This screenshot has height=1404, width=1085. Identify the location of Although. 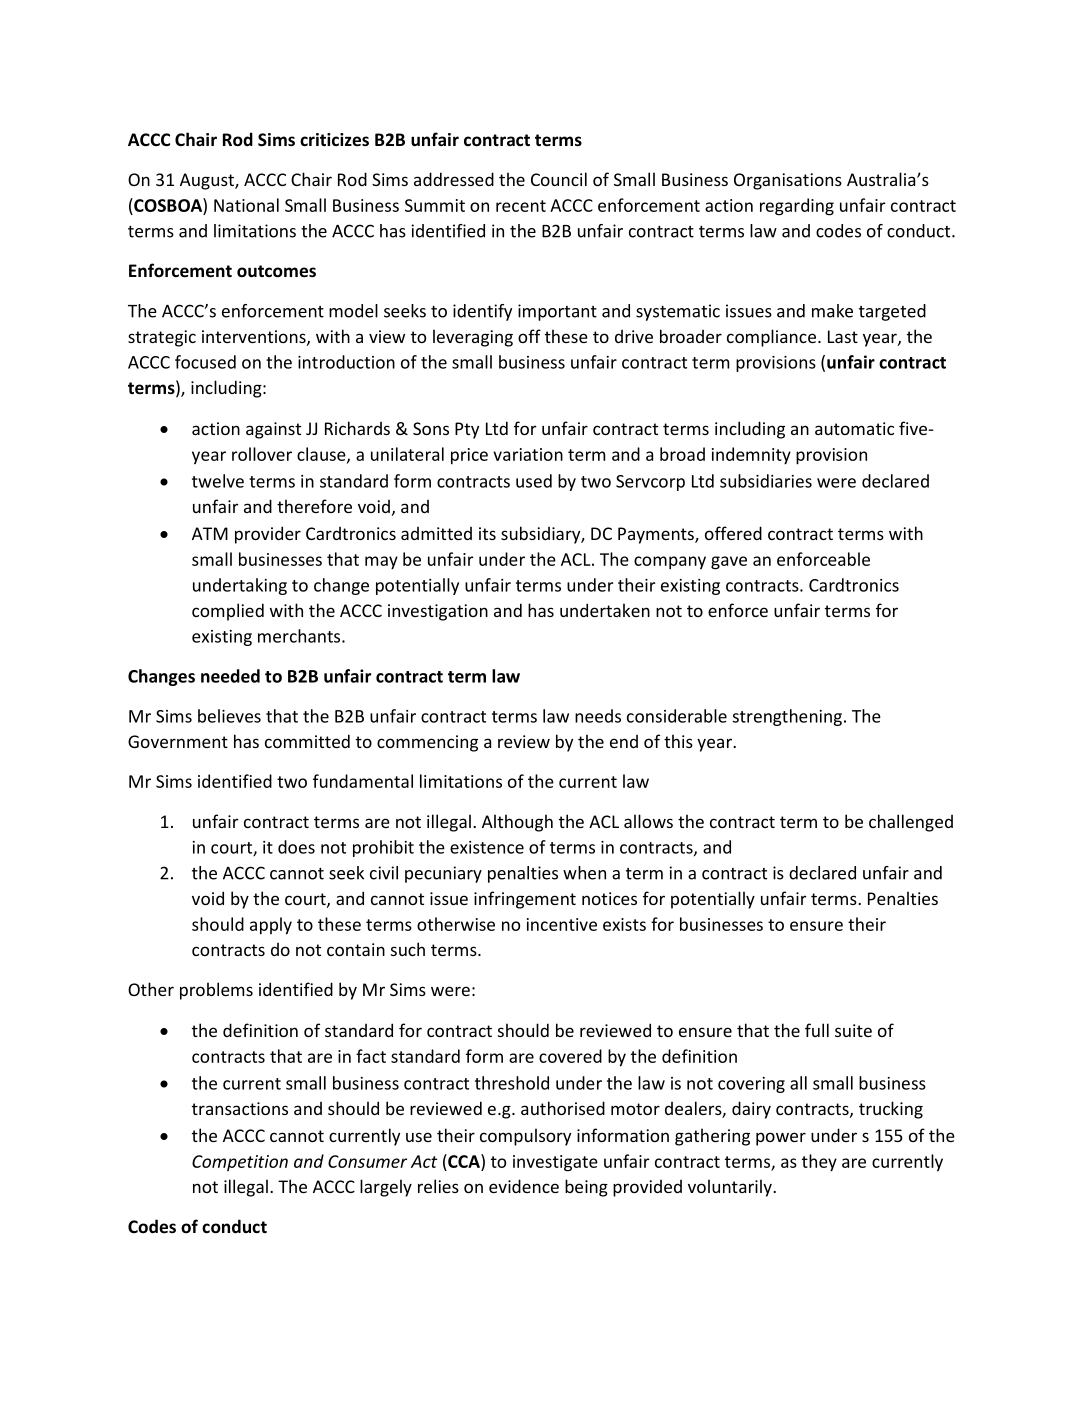
(517, 823).
